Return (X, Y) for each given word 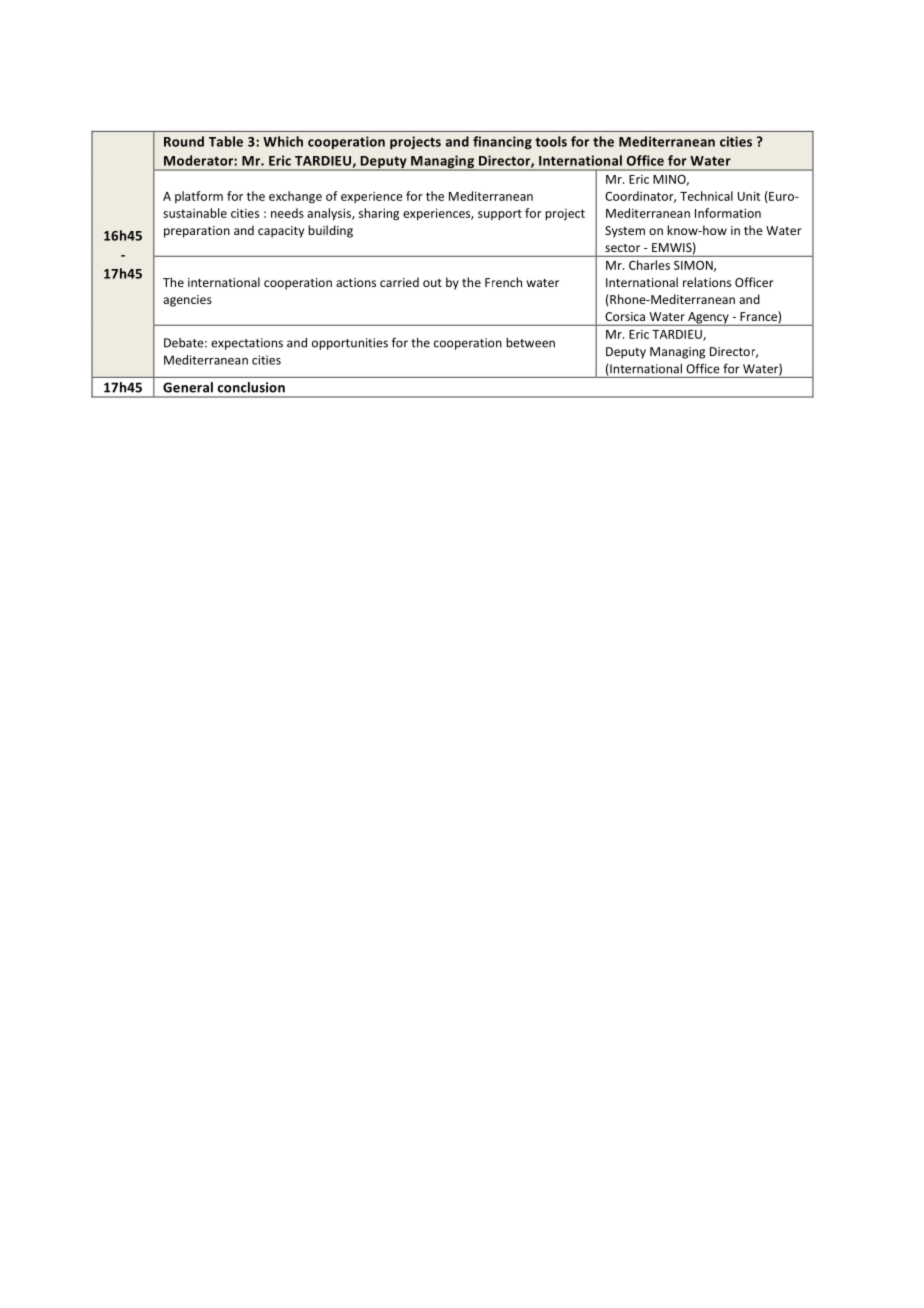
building (330, 231)
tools (551, 141)
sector (622, 248)
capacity (281, 232)
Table (226, 141)
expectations (247, 344)
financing (502, 142)
